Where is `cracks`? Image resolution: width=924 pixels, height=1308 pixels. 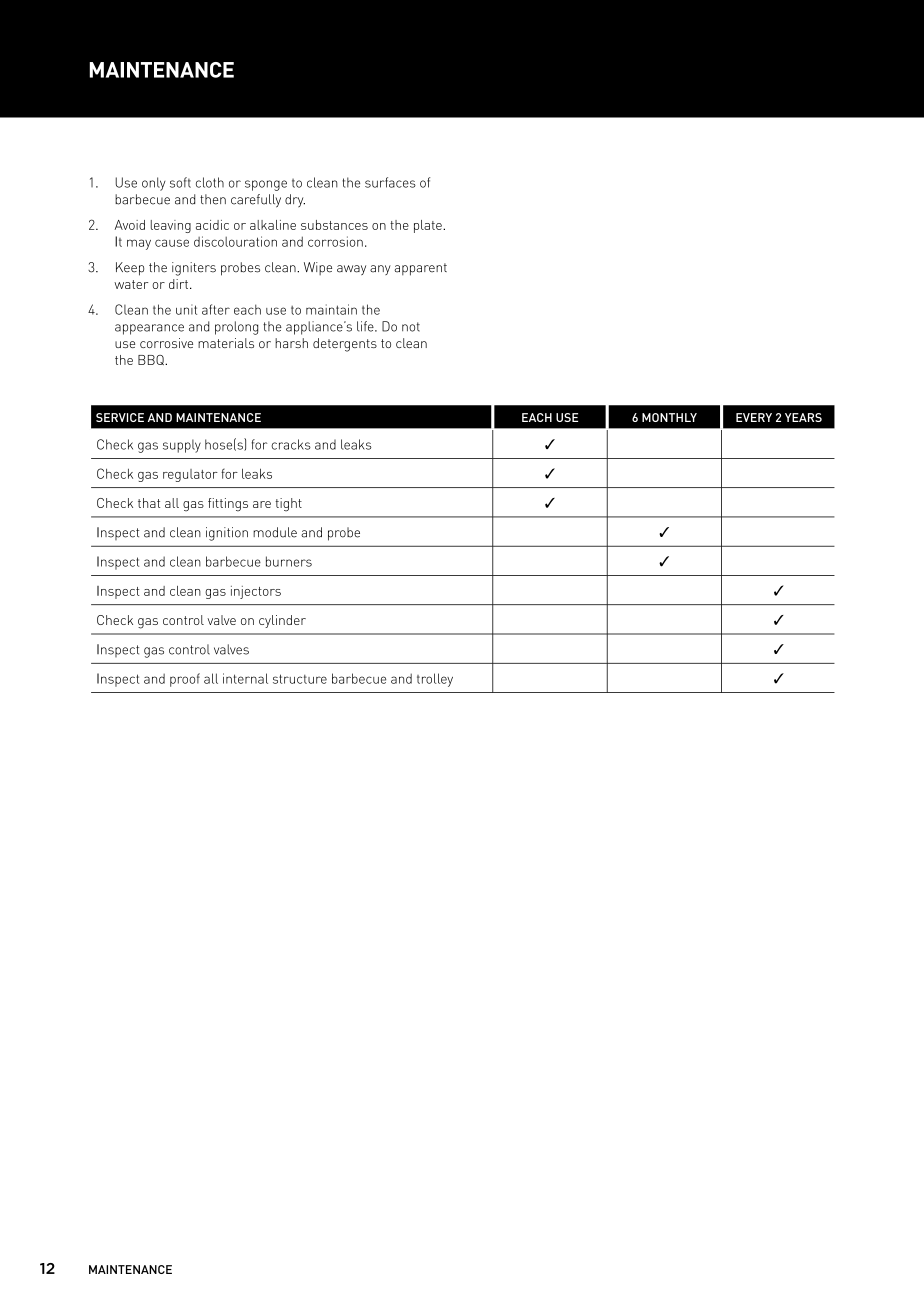 cracks is located at coordinates (291, 444).
